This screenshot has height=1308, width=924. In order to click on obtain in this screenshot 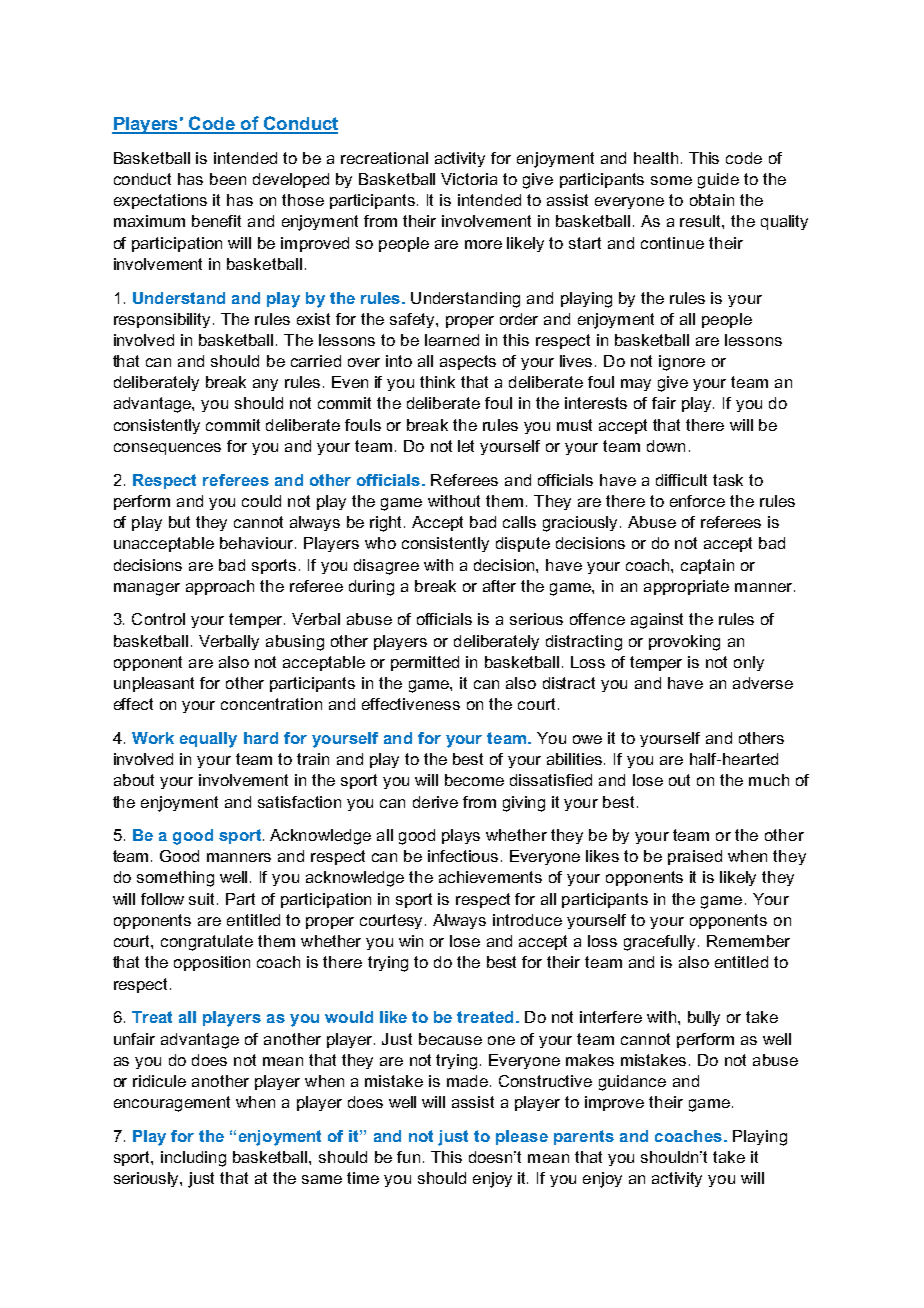, I will do `click(712, 200)`.
